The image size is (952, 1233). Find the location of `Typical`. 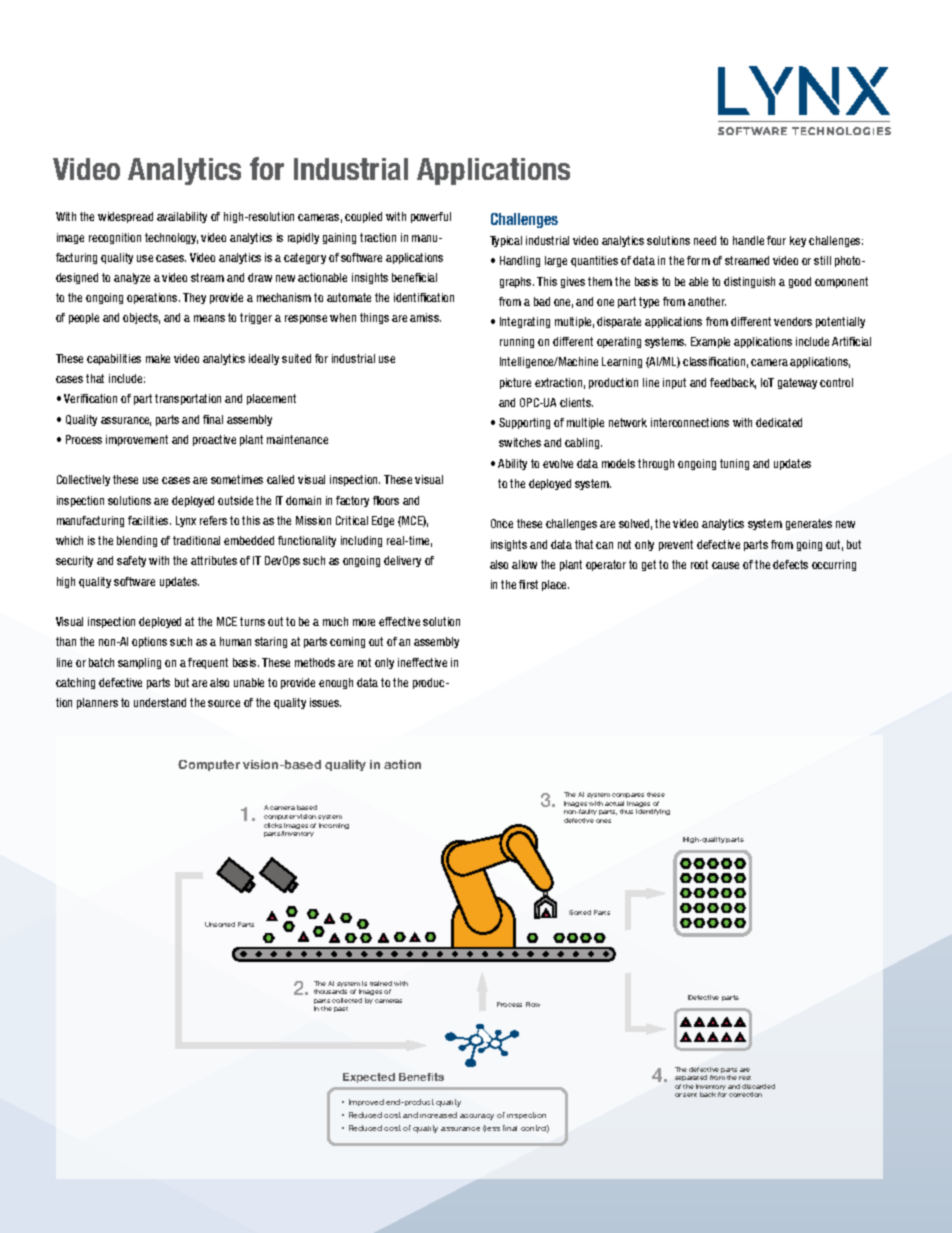

Typical is located at coordinates (506, 241).
